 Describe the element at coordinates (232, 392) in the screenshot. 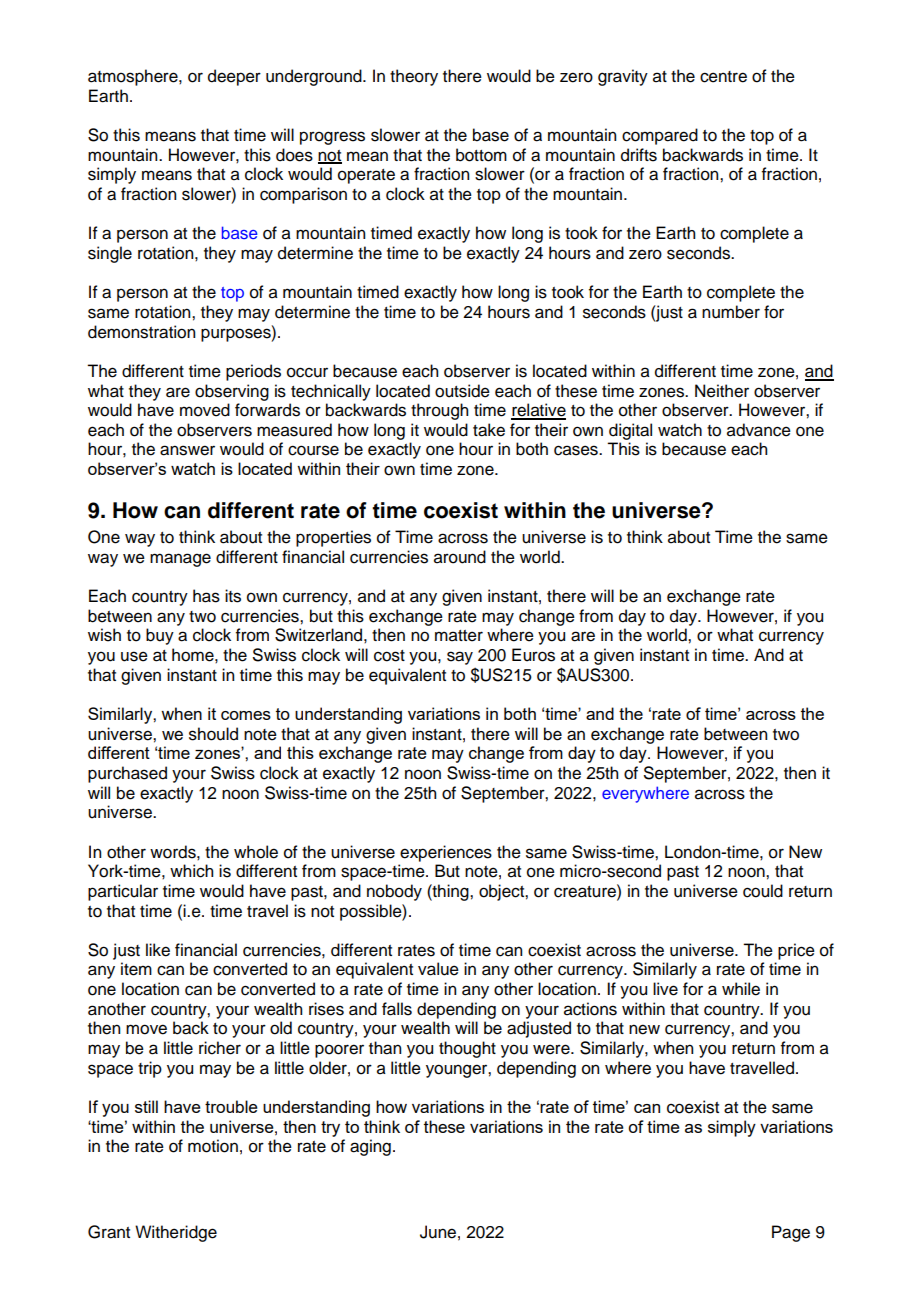

I see `observing` at that location.
